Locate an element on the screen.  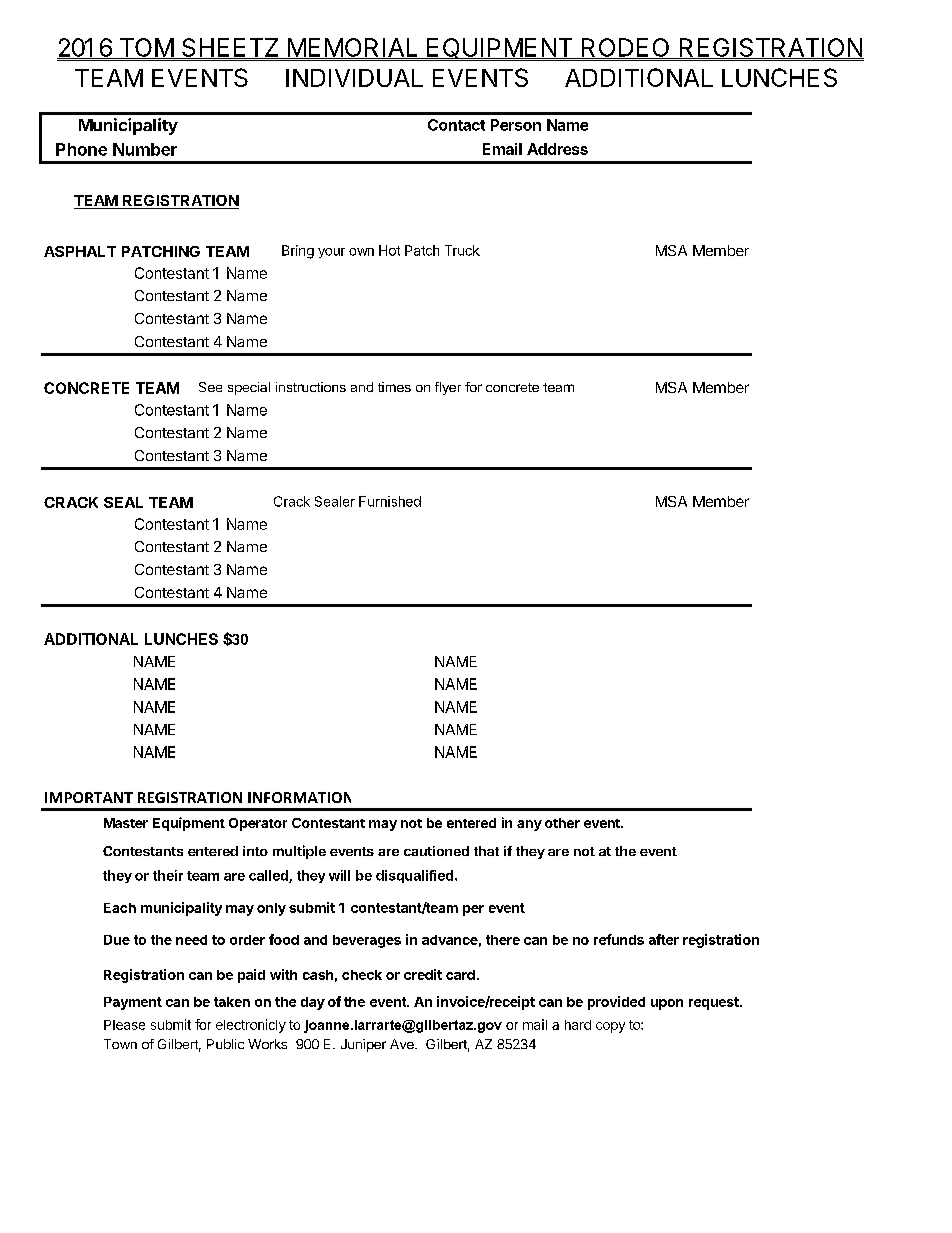
RODEO is located at coordinates (625, 48).
